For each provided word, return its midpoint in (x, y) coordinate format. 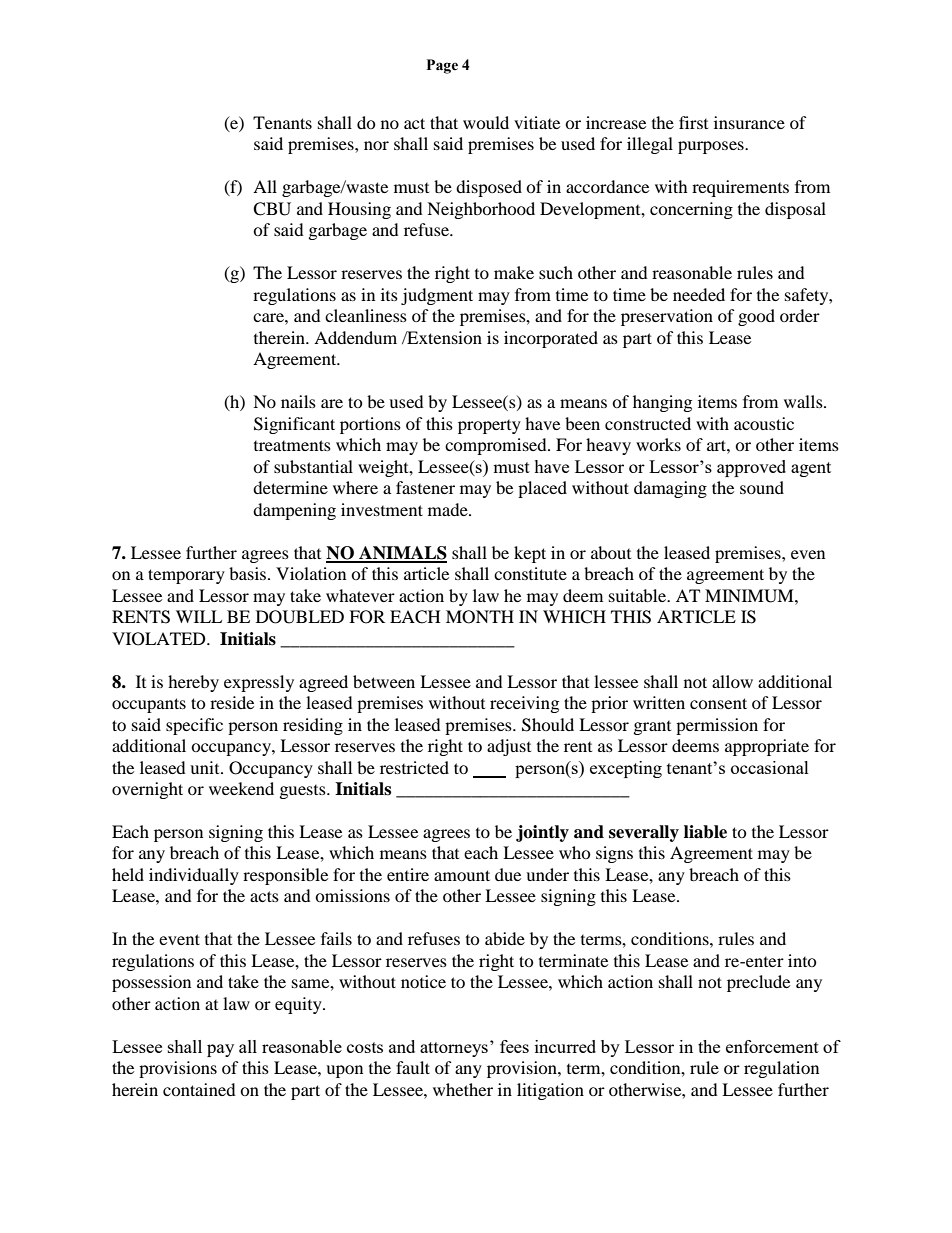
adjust (509, 747)
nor (376, 145)
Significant (294, 425)
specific (194, 726)
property (489, 427)
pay (220, 1050)
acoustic (764, 423)
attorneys (454, 1049)
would (486, 122)
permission (717, 726)
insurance (749, 122)
